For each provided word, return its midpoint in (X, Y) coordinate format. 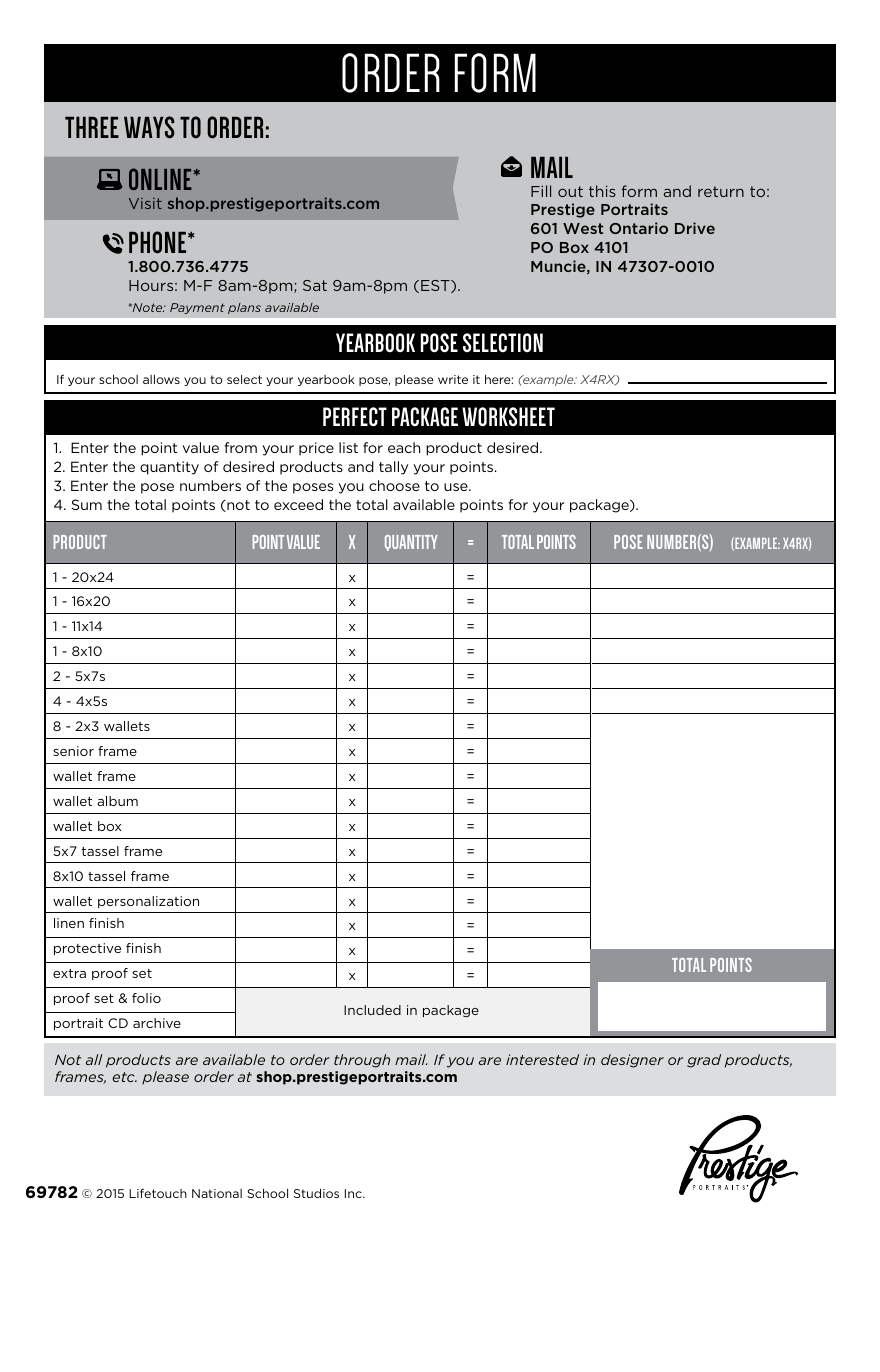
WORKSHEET (508, 417)
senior (73, 751)
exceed (298, 504)
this (602, 191)
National (217, 1193)
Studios (316, 1193)
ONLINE (161, 179)
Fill (541, 191)
